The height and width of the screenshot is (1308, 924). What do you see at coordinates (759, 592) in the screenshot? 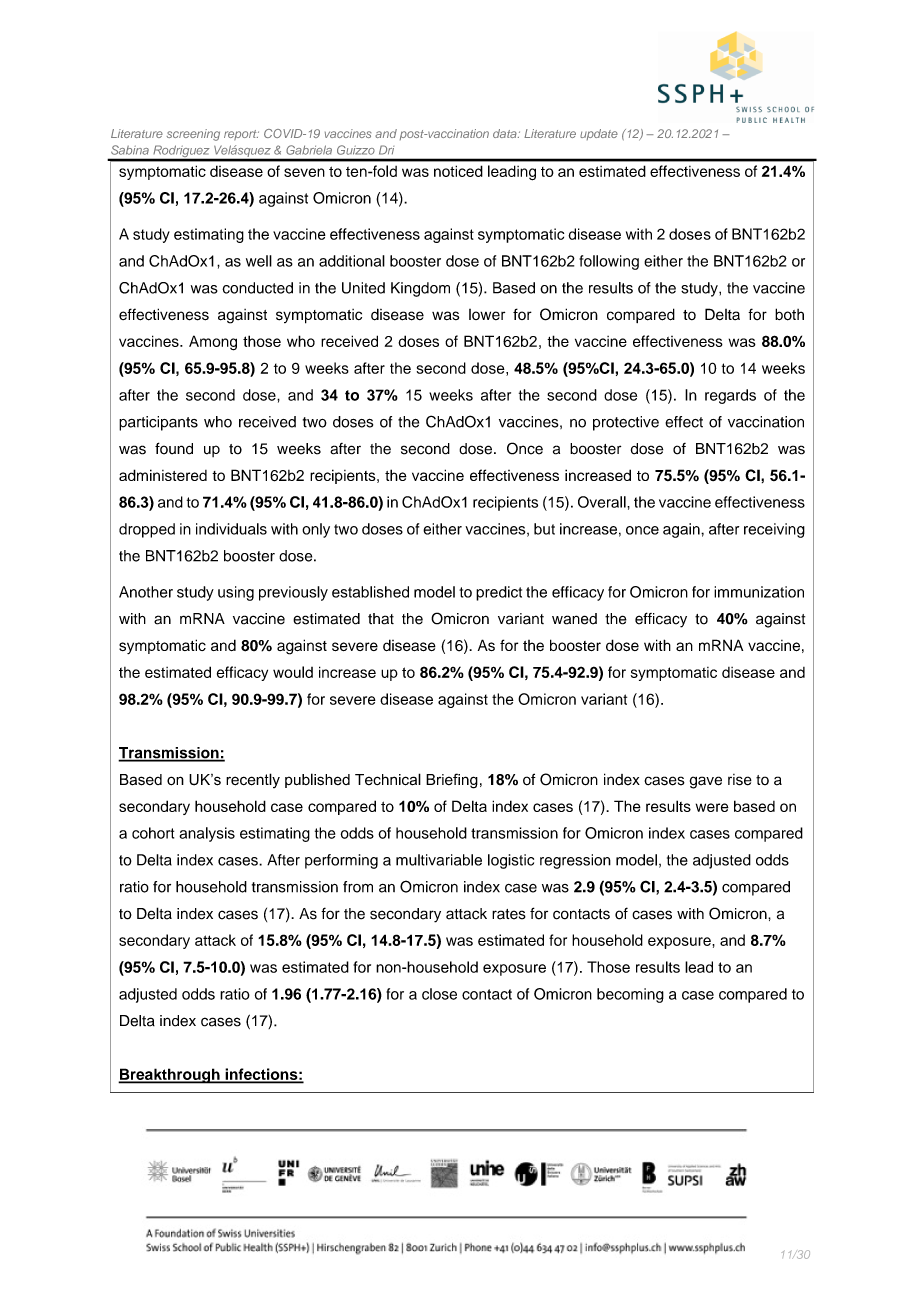
I see `immunization` at bounding box center [759, 592].
